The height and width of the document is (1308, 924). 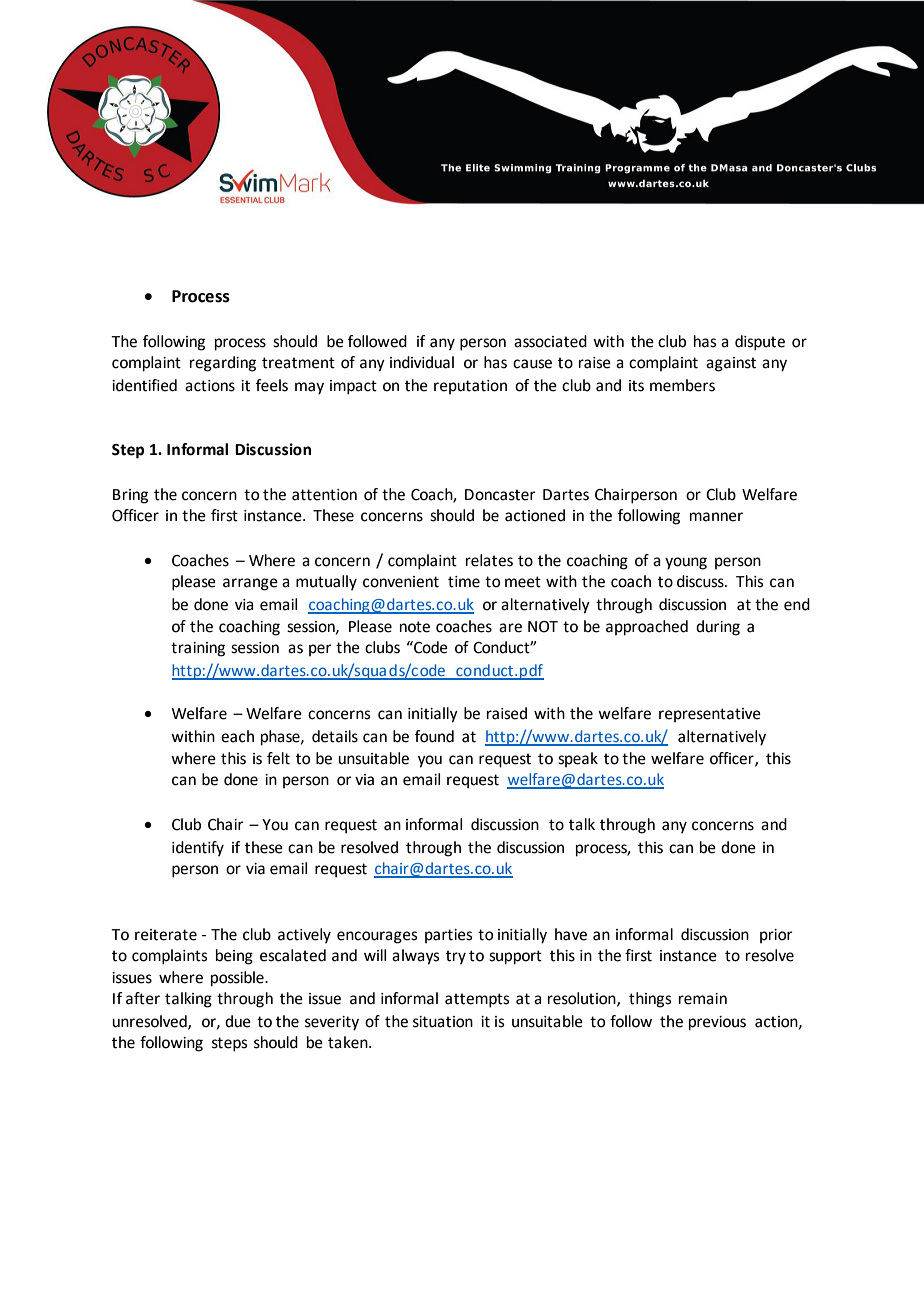 What do you see at coordinates (731, 364) in the document?
I see `against` at bounding box center [731, 364].
